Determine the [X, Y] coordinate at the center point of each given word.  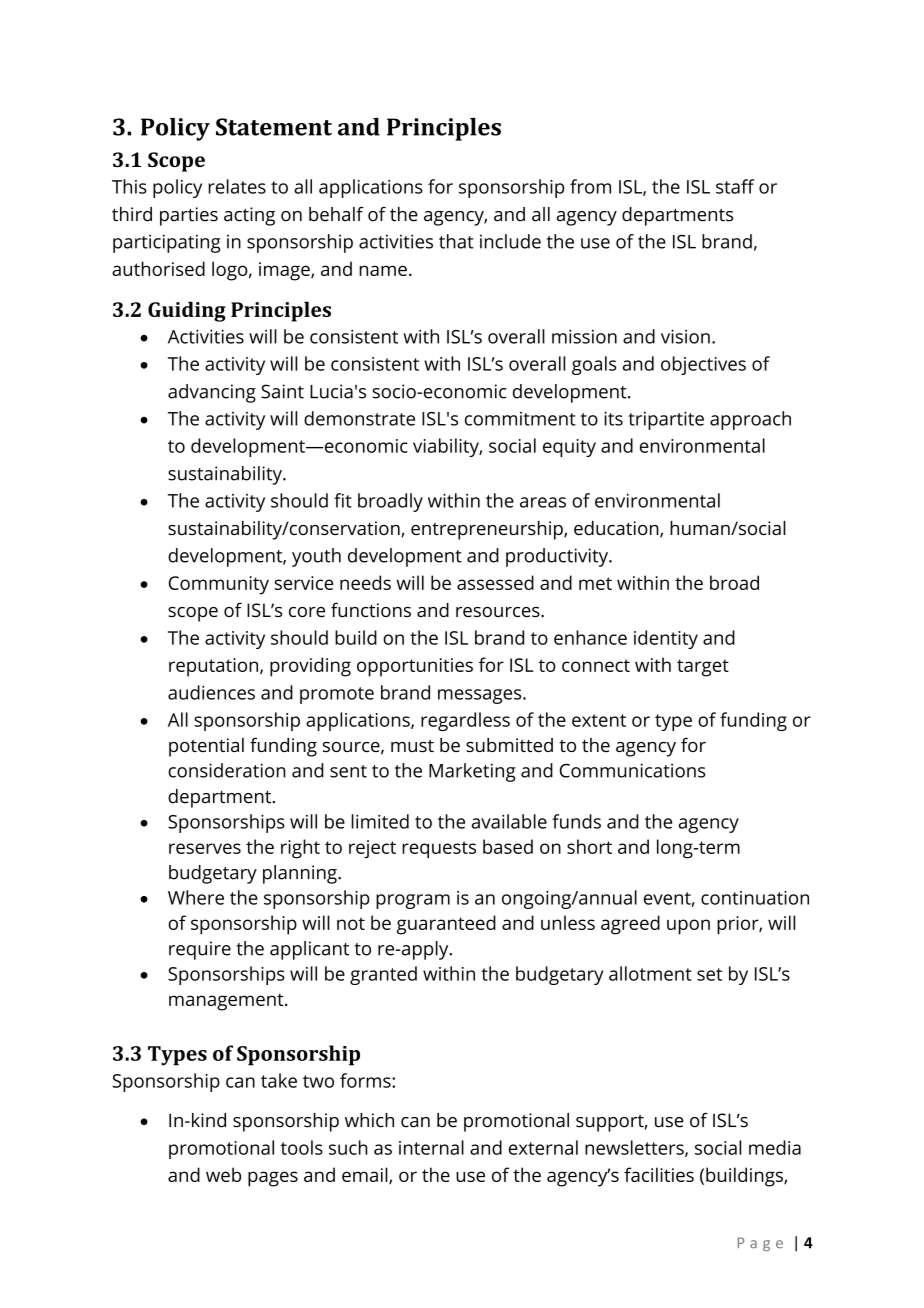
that [456, 241]
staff [735, 186]
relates [237, 186]
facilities [659, 1174]
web [223, 1174]
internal [431, 1147]
